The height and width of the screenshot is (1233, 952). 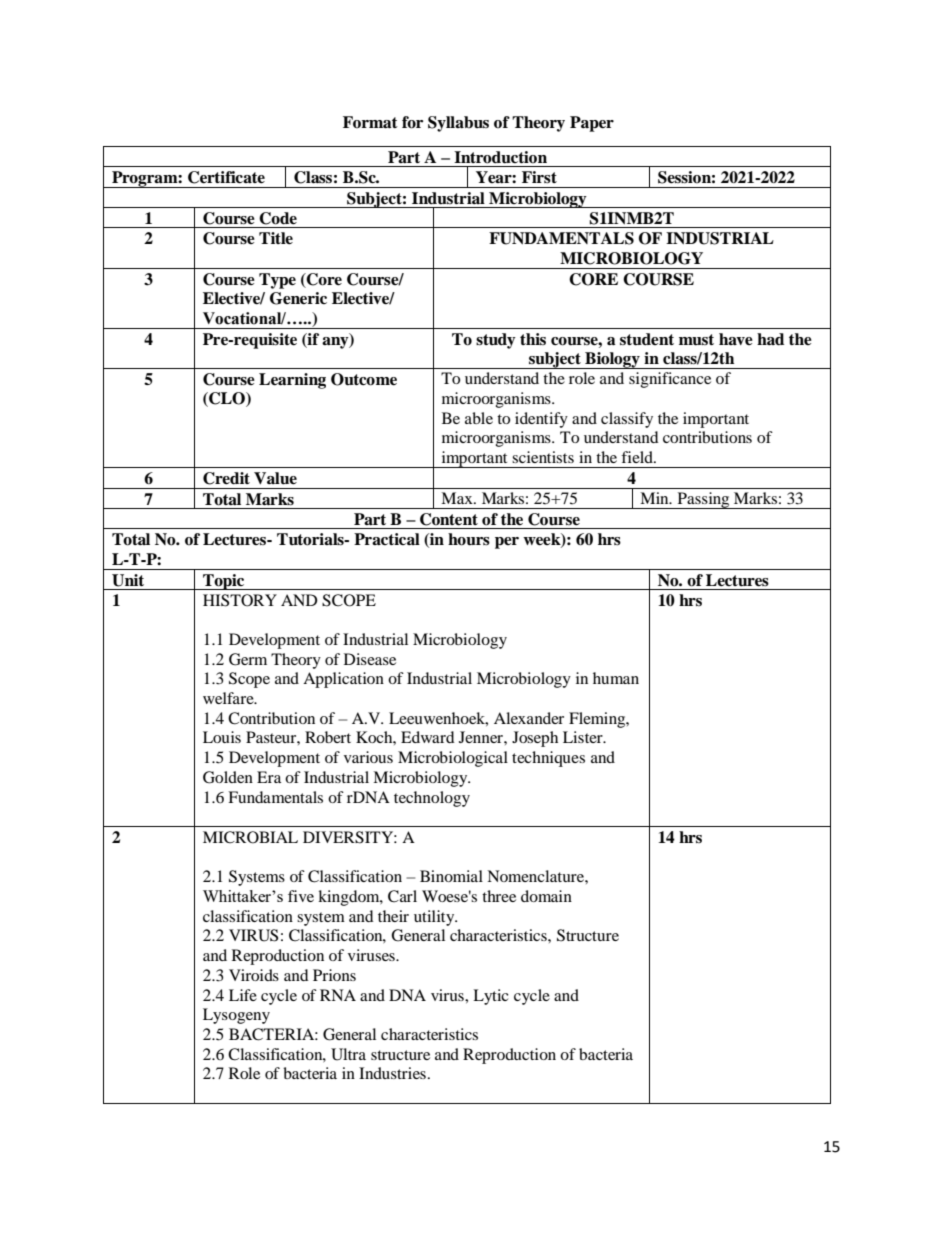 What do you see at coordinates (703, 500) in the screenshot?
I see `Passing` at bounding box center [703, 500].
